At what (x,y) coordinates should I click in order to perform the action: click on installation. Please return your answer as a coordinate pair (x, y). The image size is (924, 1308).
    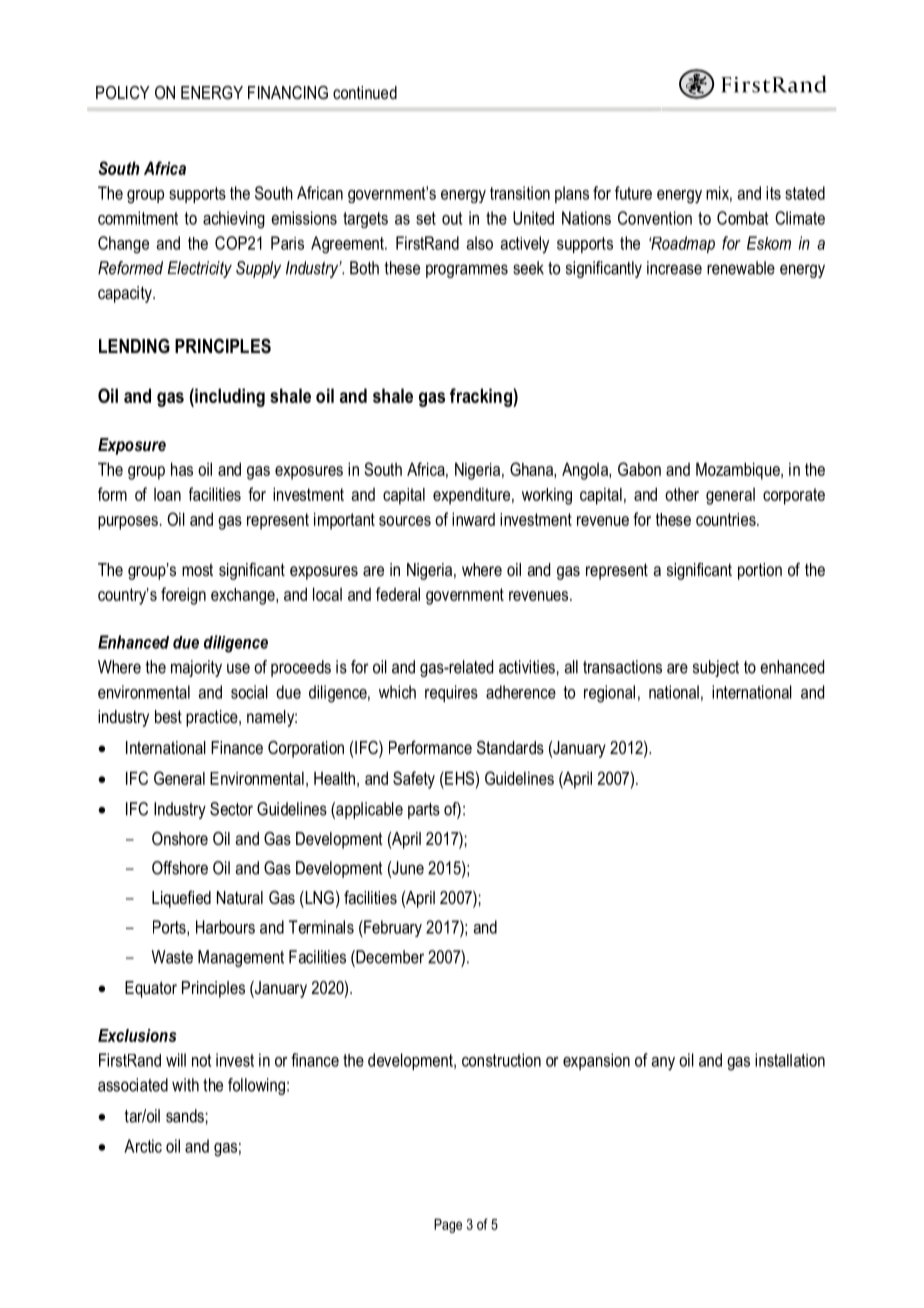
    Looking at the image, I should click on (790, 1060).
